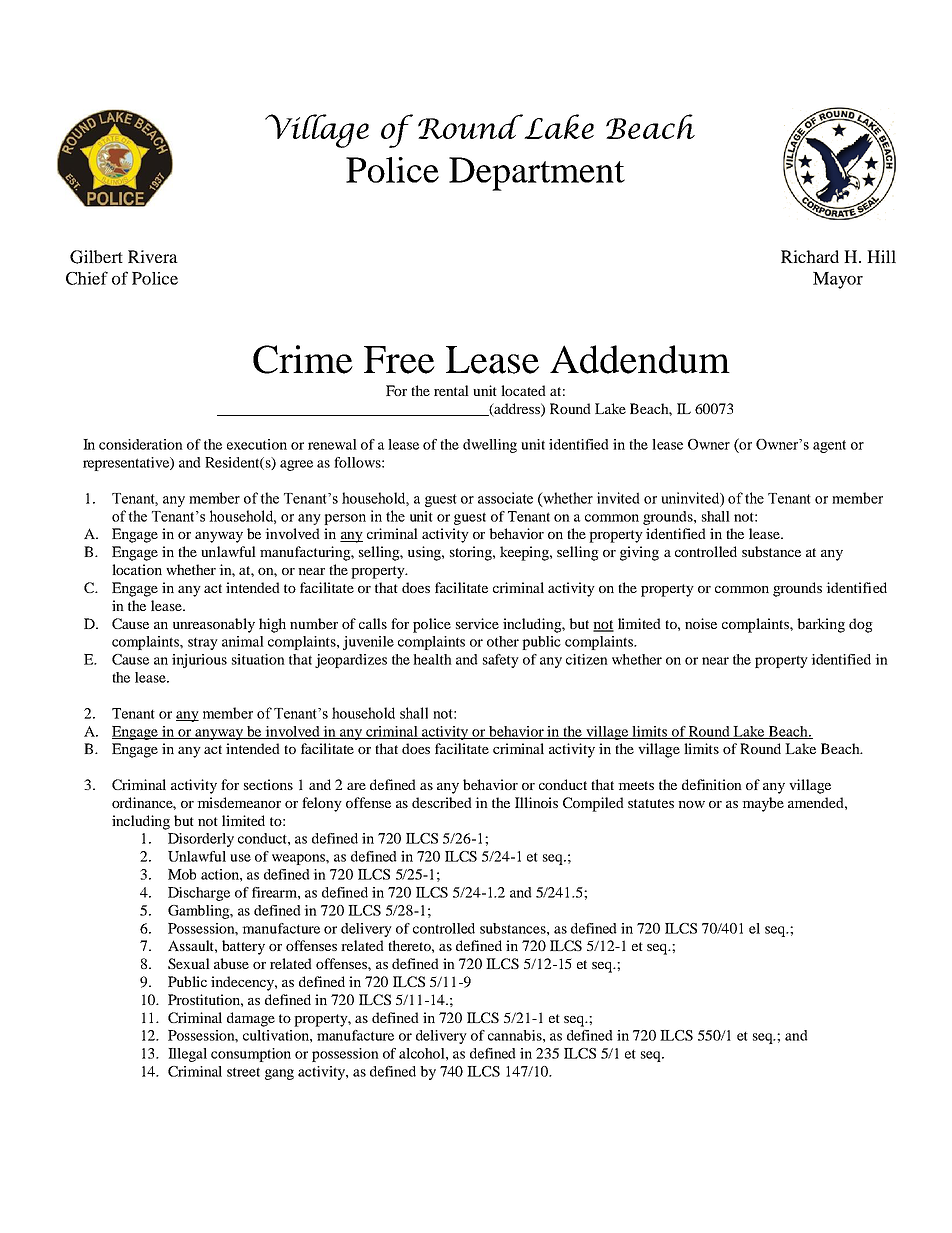 The height and width of the screenshot is (1233, 952). Describe the element at coordinates (214, 625) in the screenshot. I see `unreasonably` at that location.
